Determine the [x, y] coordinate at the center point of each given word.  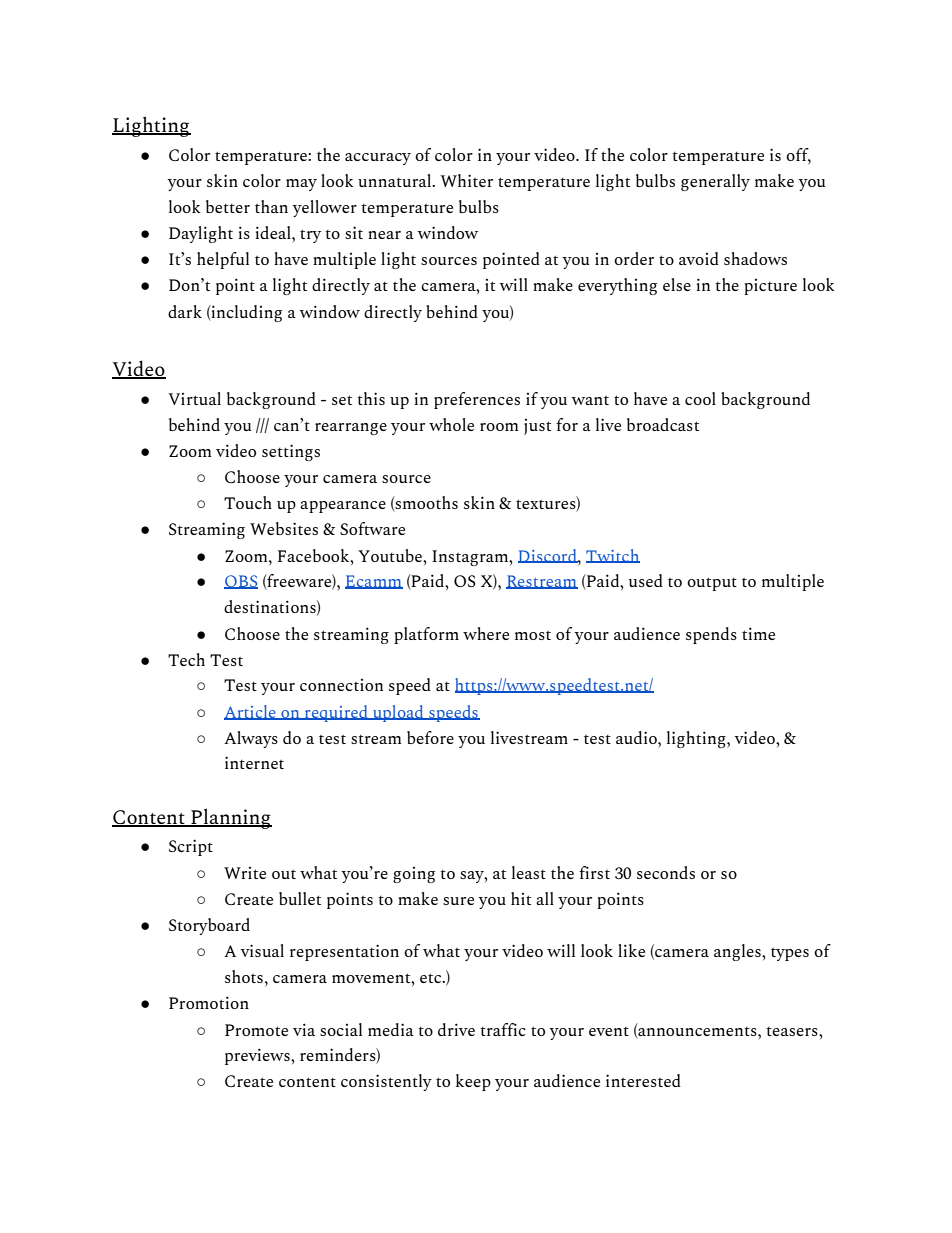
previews [258, 1056]
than [271, 206]
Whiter [466, 180]
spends [711, 635]
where [486, 633]
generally [715, 182]
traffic [503, 1029]
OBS [241, 582]
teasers [793, 1031]
